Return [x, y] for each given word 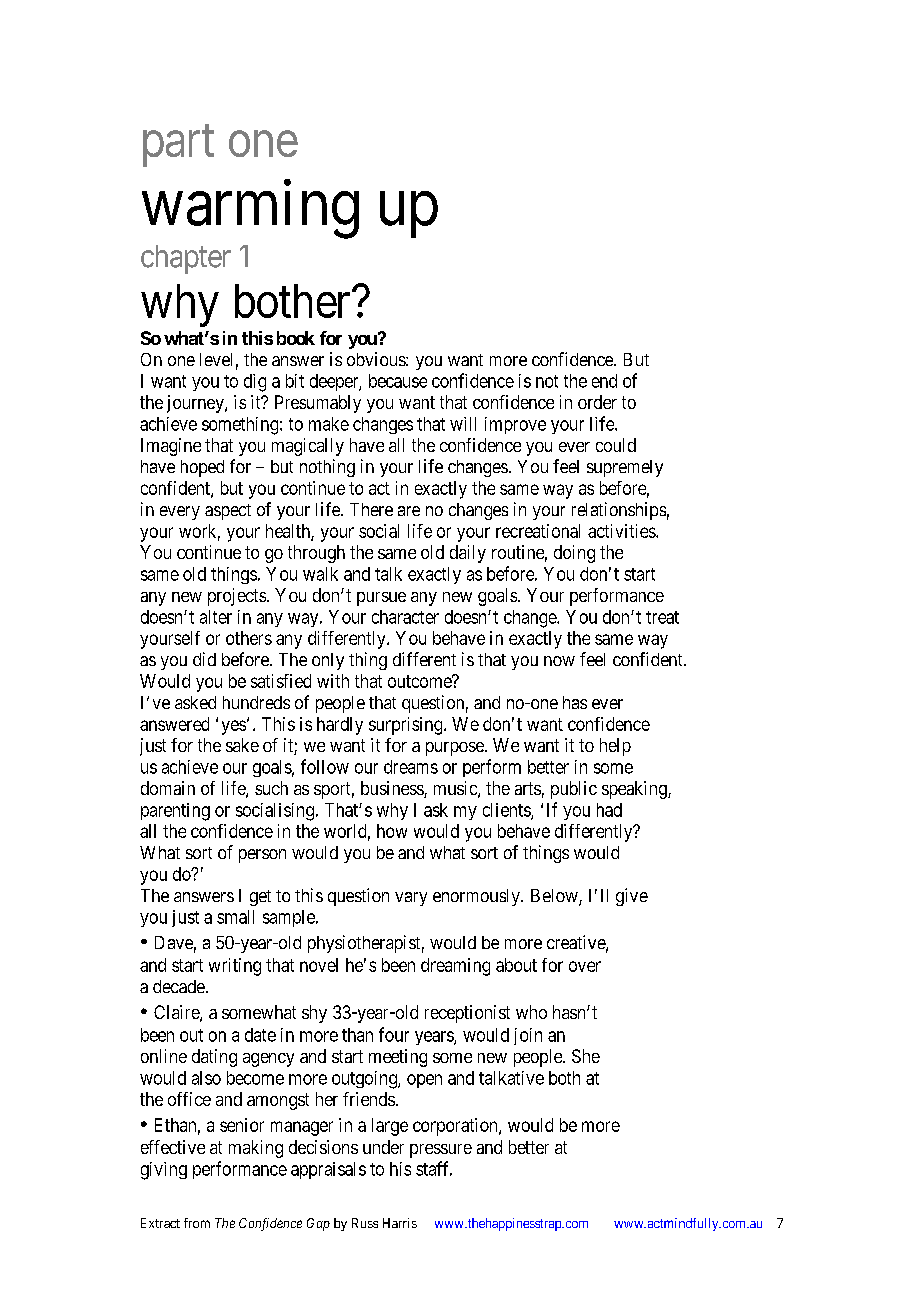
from [197, 1223]
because [398, 381]
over [585, 966]
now [559, 661]
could [616, 445]
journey [196, 404]
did [204, 659]
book [296, 338]
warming [250, 209]
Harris [400, 1223]
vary [411, 899]
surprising [407, 726]
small [235, 917]
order [597, 402]
